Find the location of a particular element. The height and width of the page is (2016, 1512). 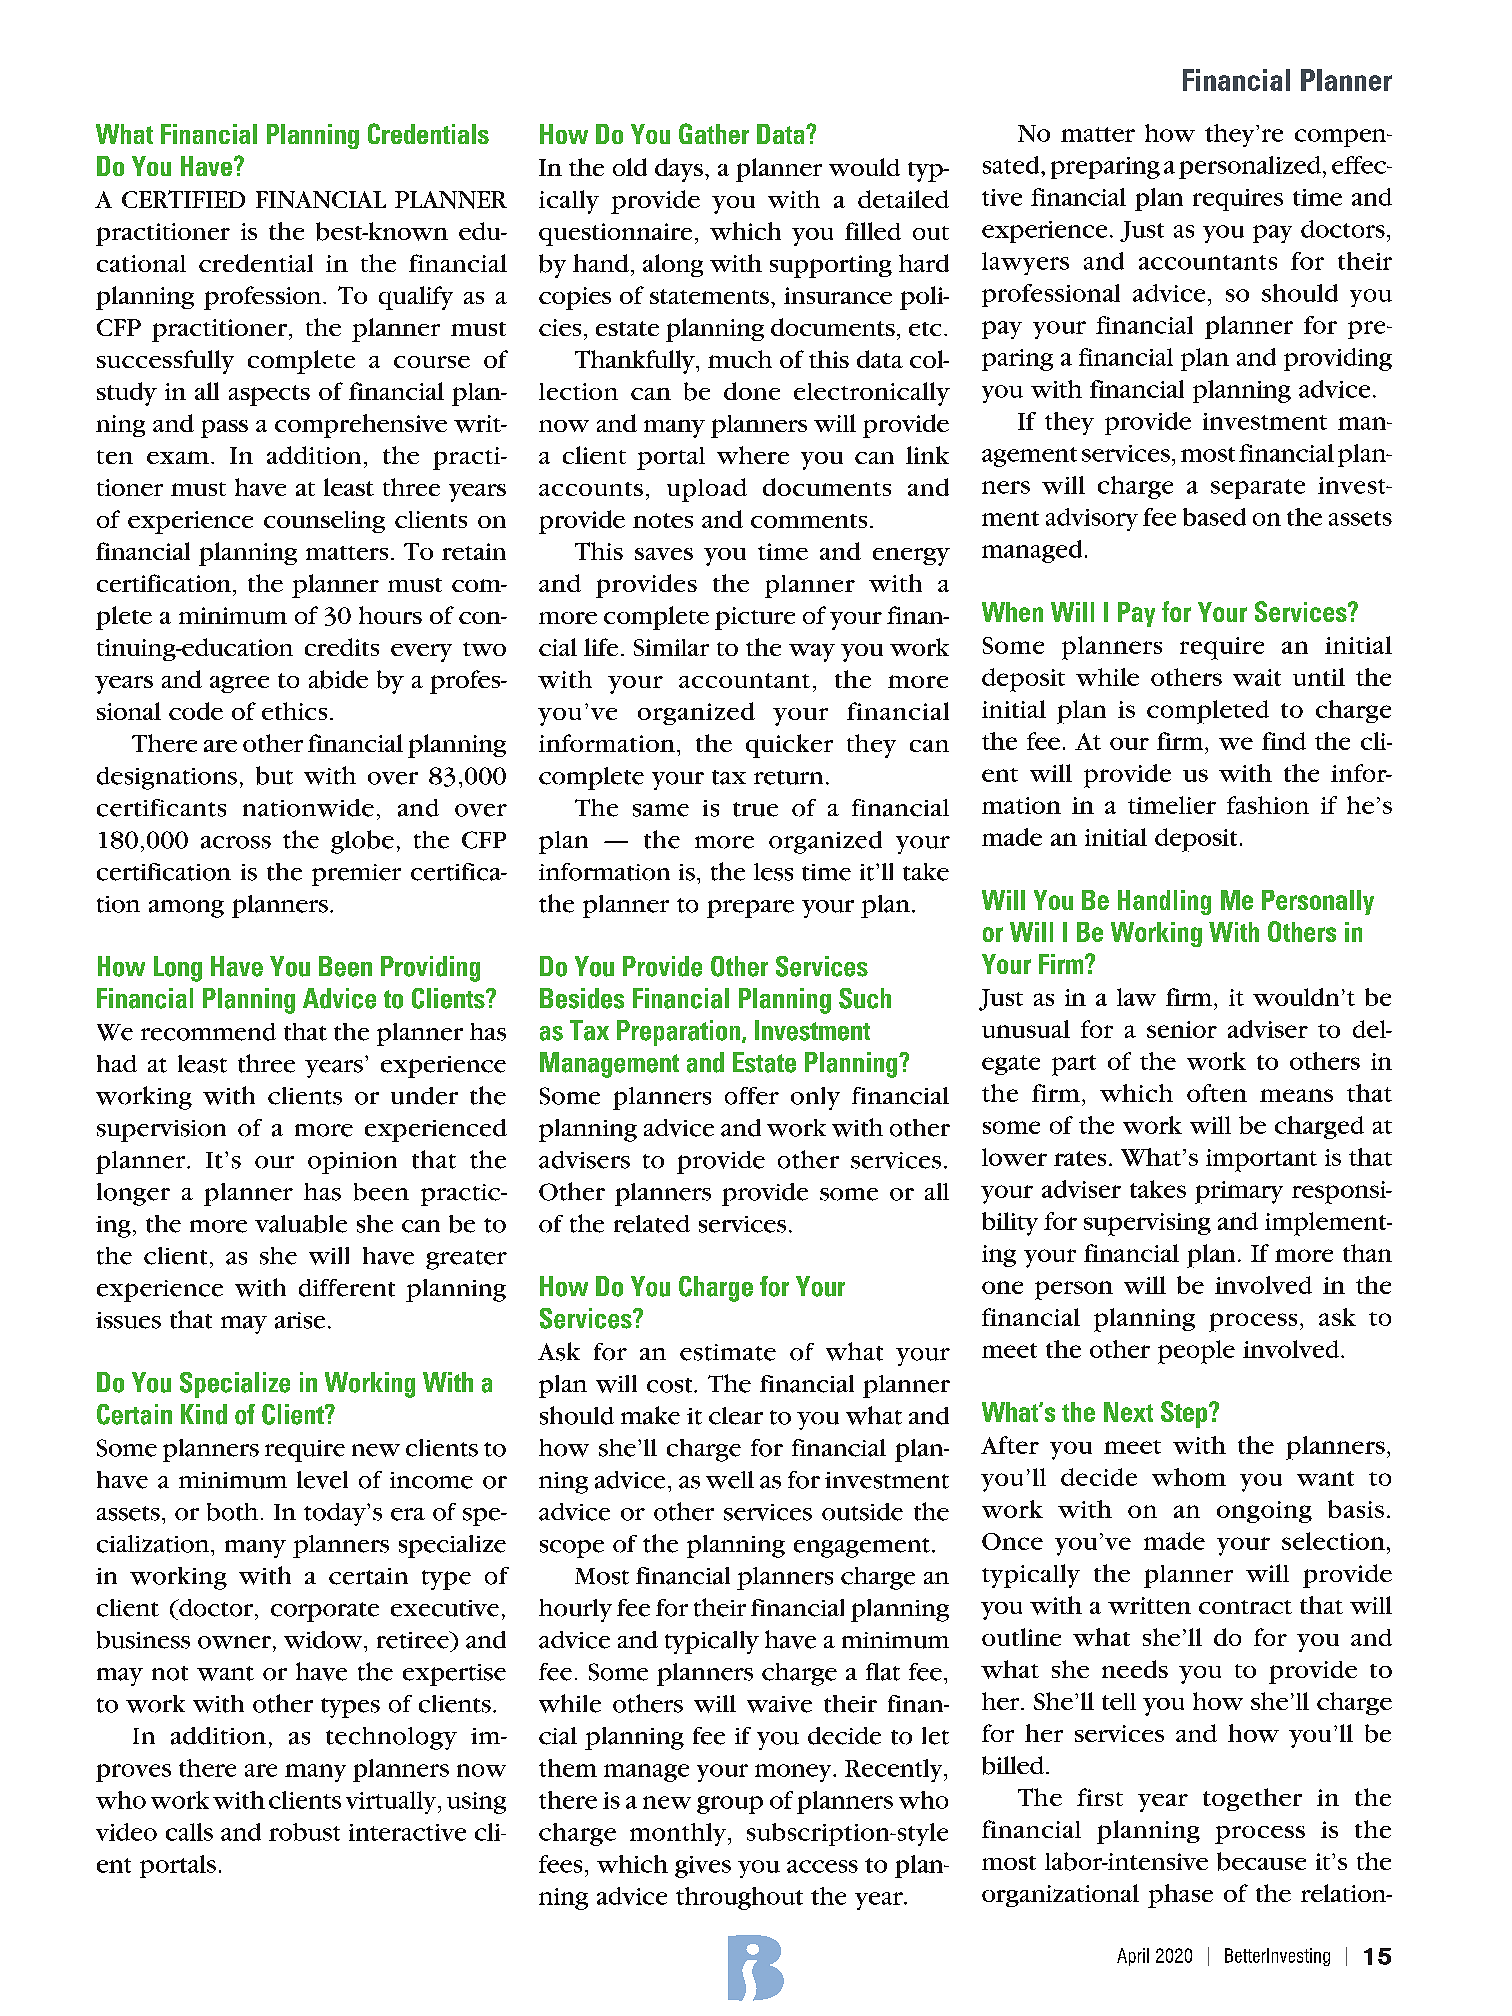

recommend is located at coordinates (208, 1032).
